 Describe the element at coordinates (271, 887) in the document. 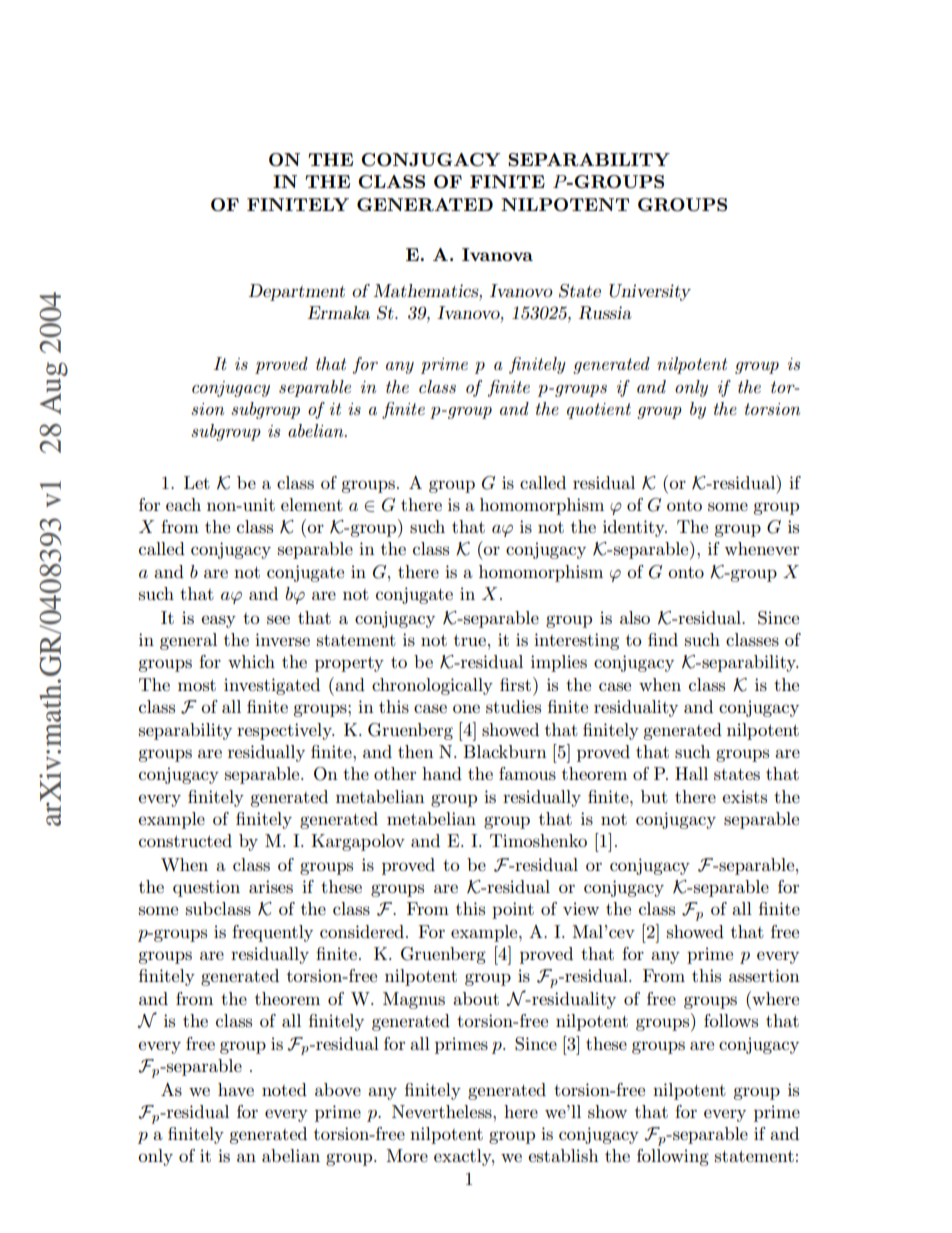

I see `arises` at that location.
